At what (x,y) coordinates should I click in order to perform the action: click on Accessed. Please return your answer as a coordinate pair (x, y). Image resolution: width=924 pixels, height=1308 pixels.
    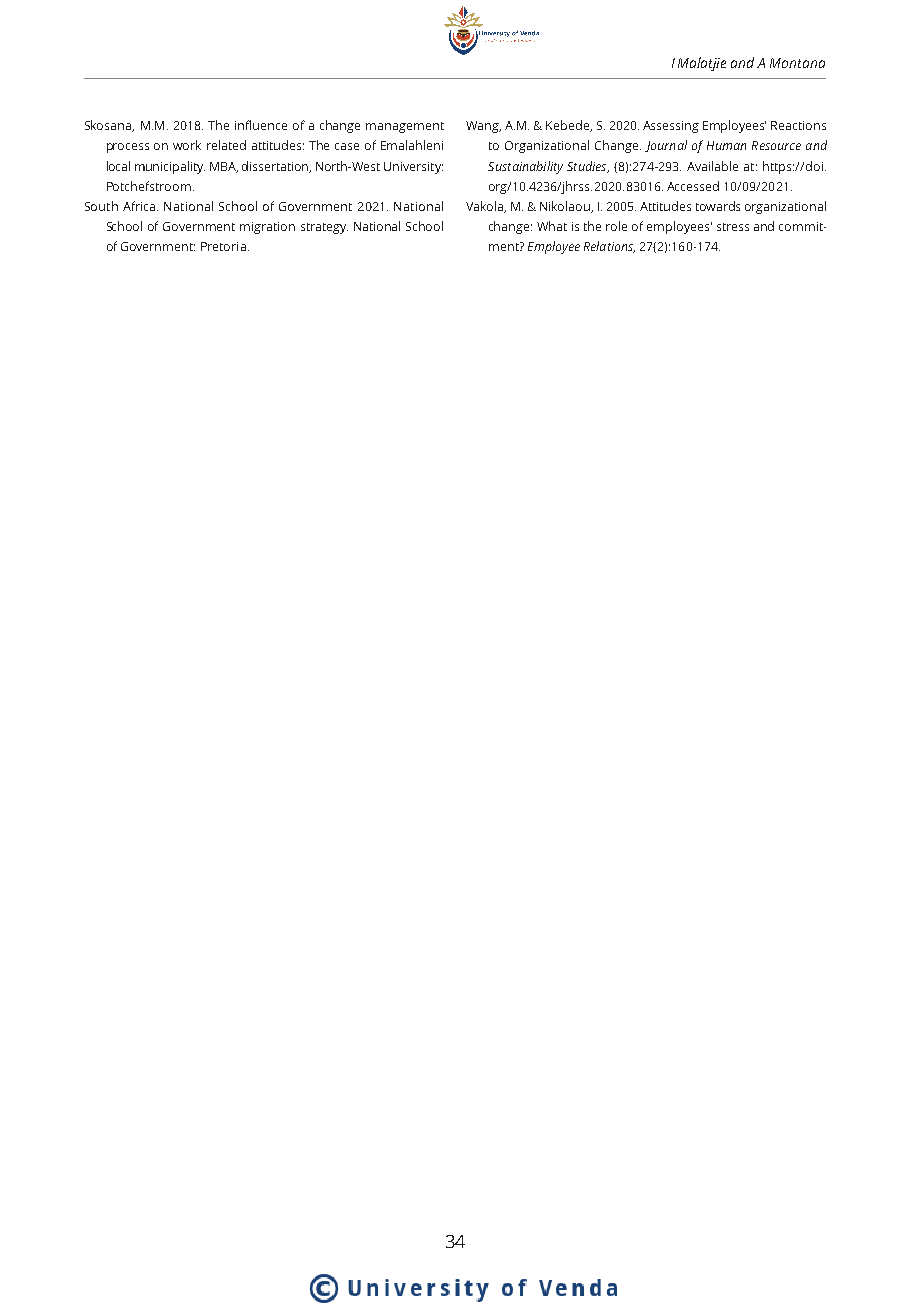
    Looking at the image, I should click on (693, 186).
